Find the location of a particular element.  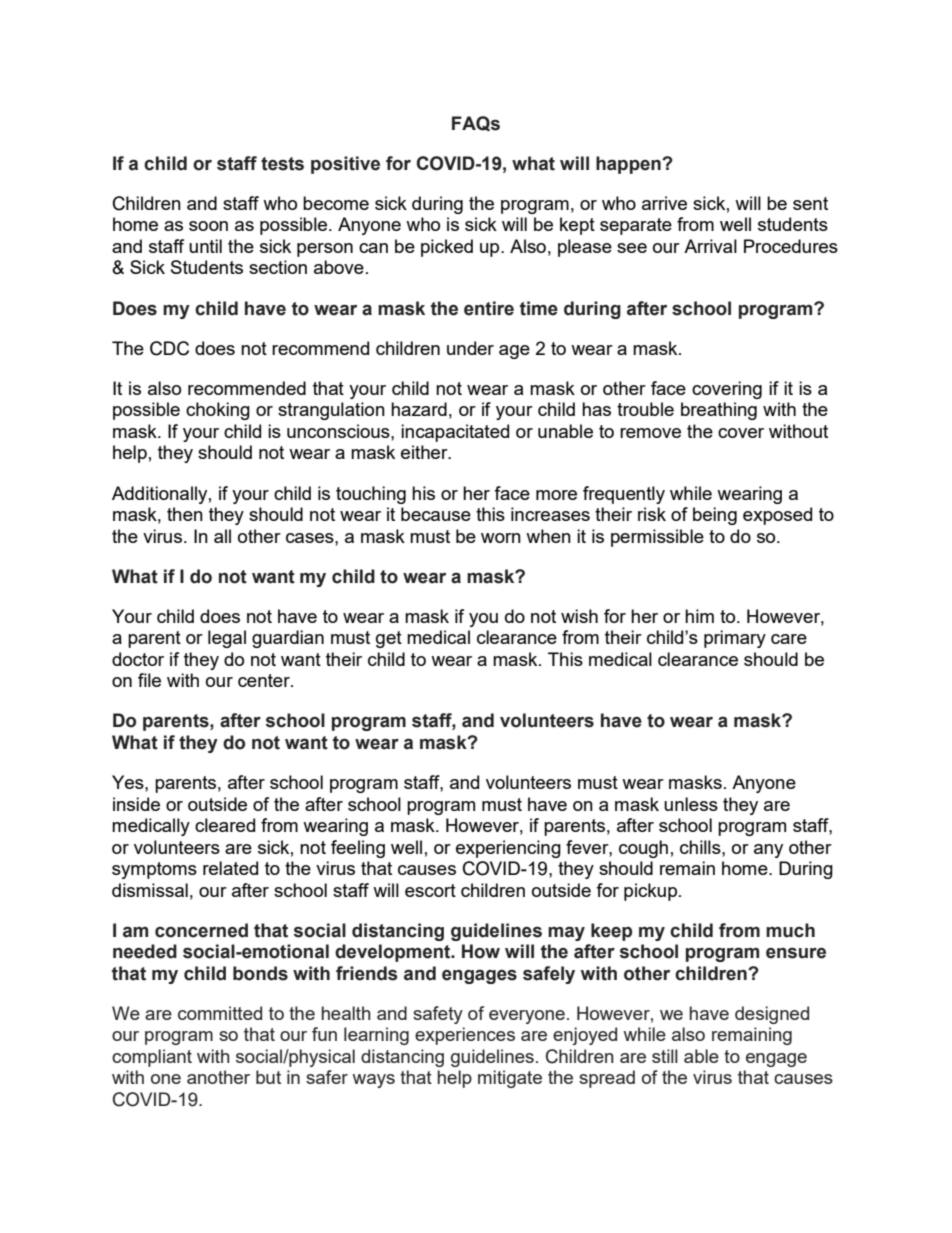

legal is located at coordinates (227, 639).
